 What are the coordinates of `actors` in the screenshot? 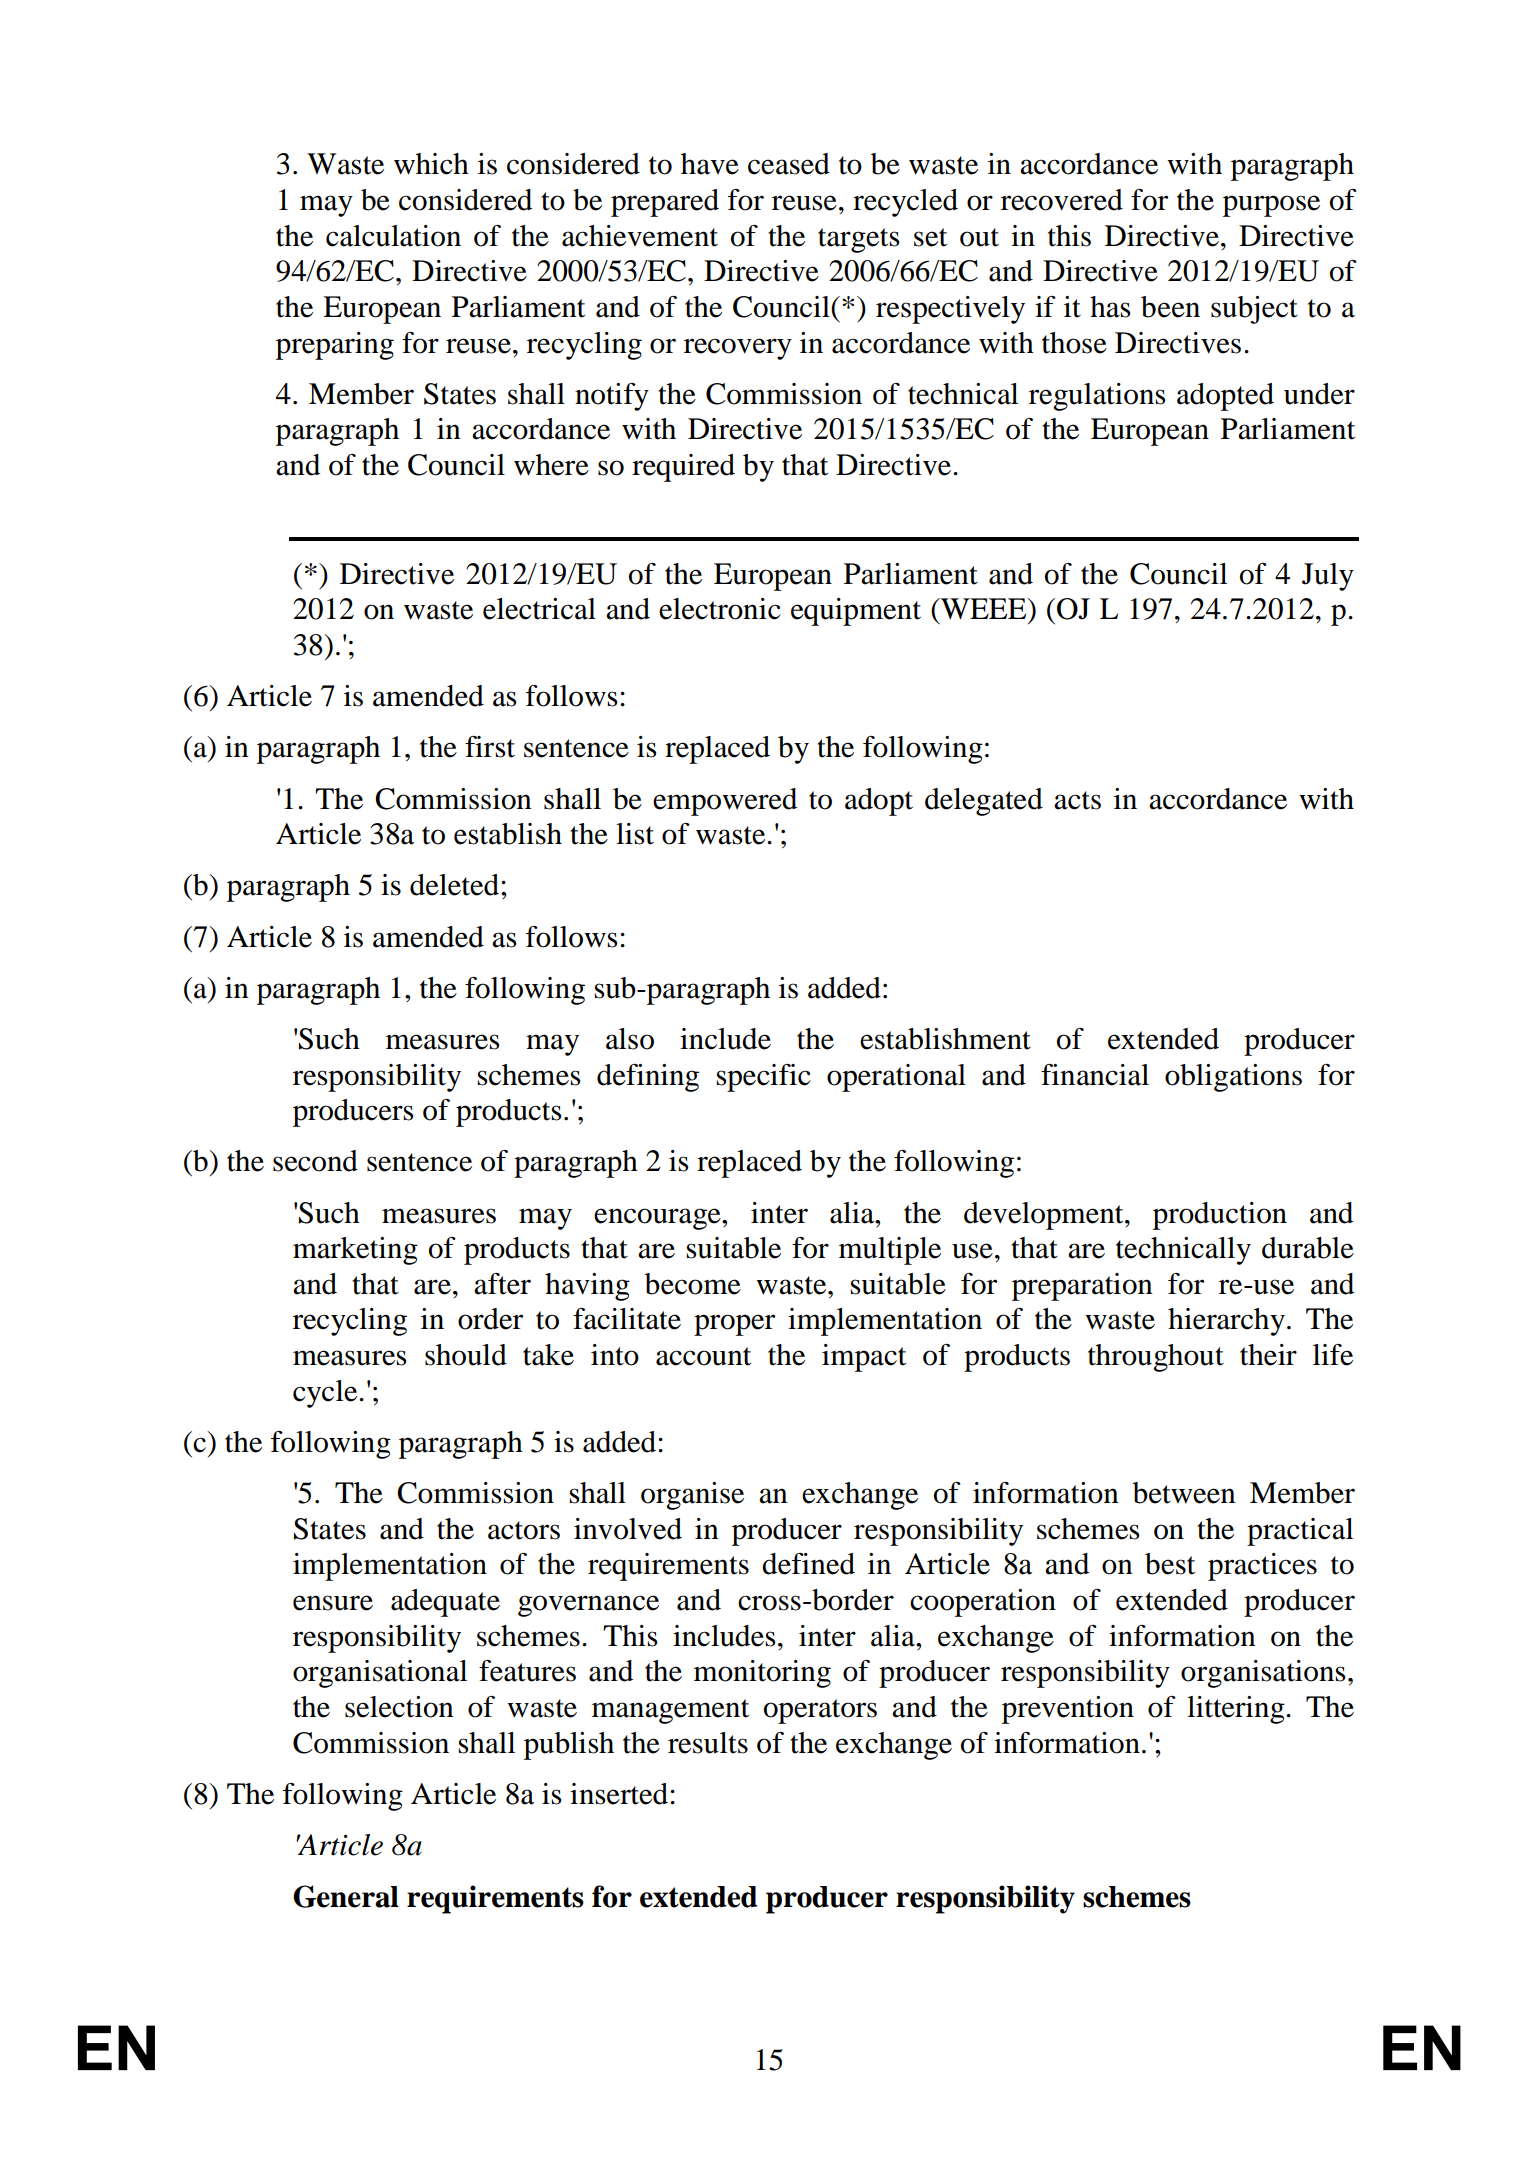 It's located at (524, 1530).
